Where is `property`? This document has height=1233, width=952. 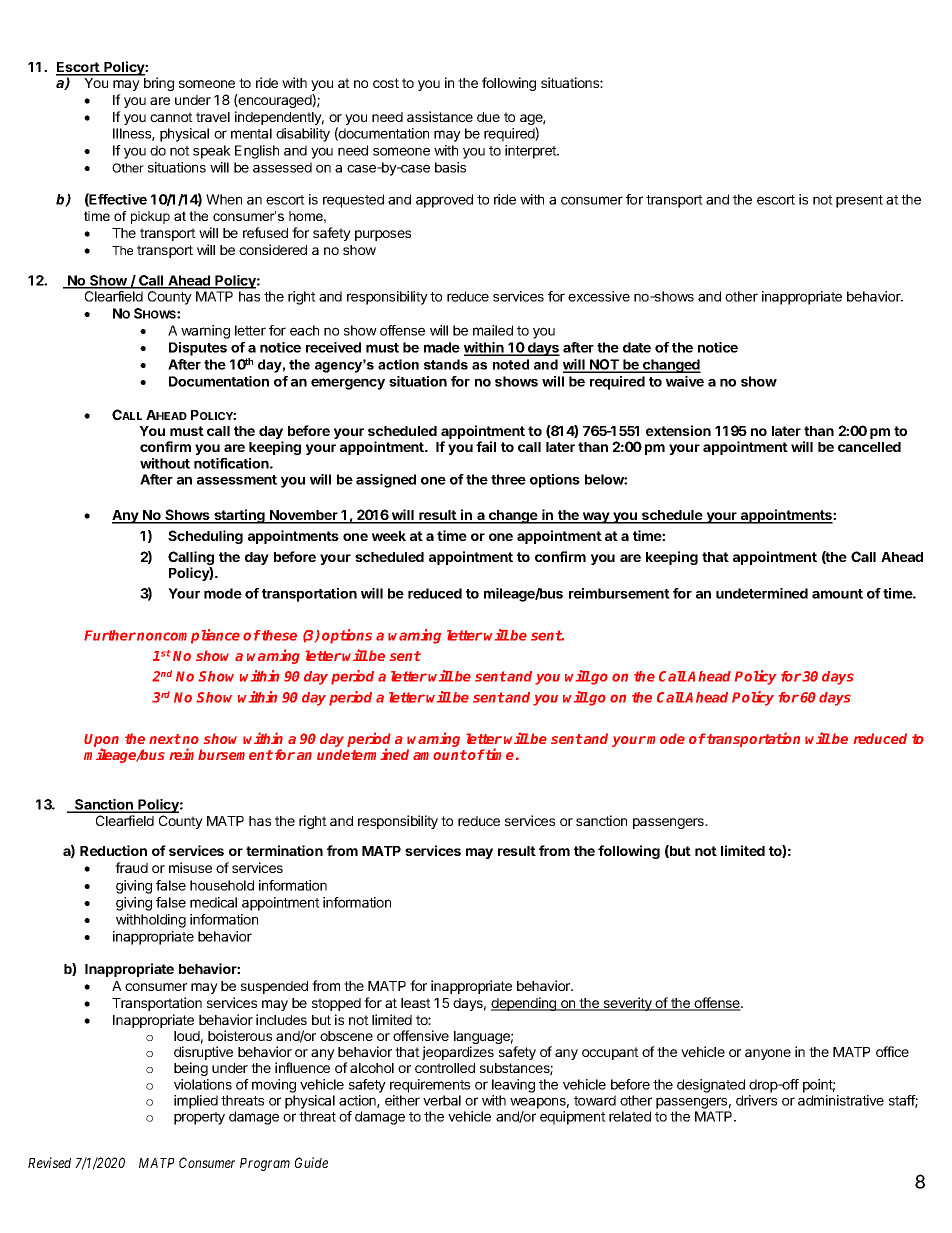 property is located at coordinates (199, 1118).
